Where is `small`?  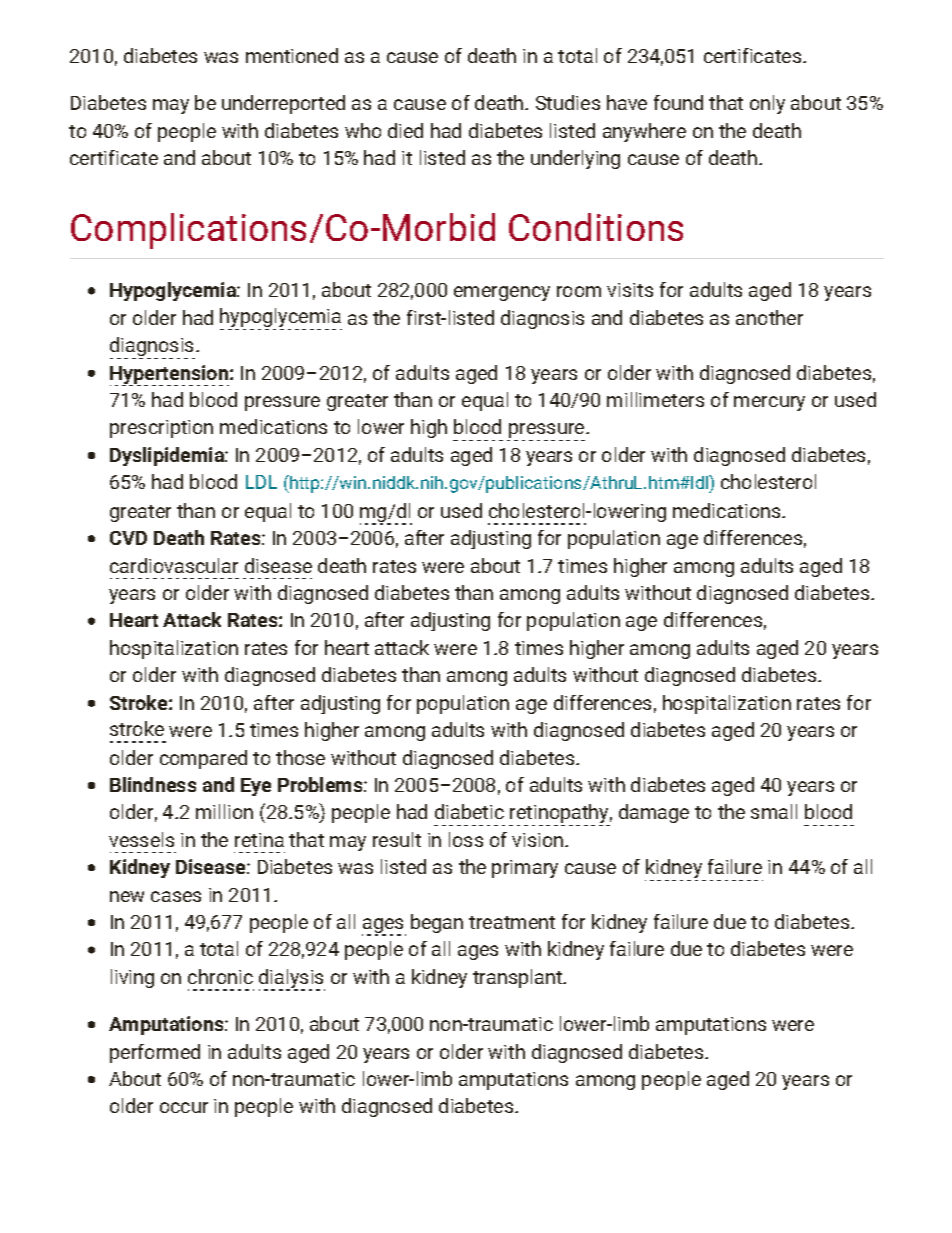 small is located at coordinates (774, 811).
